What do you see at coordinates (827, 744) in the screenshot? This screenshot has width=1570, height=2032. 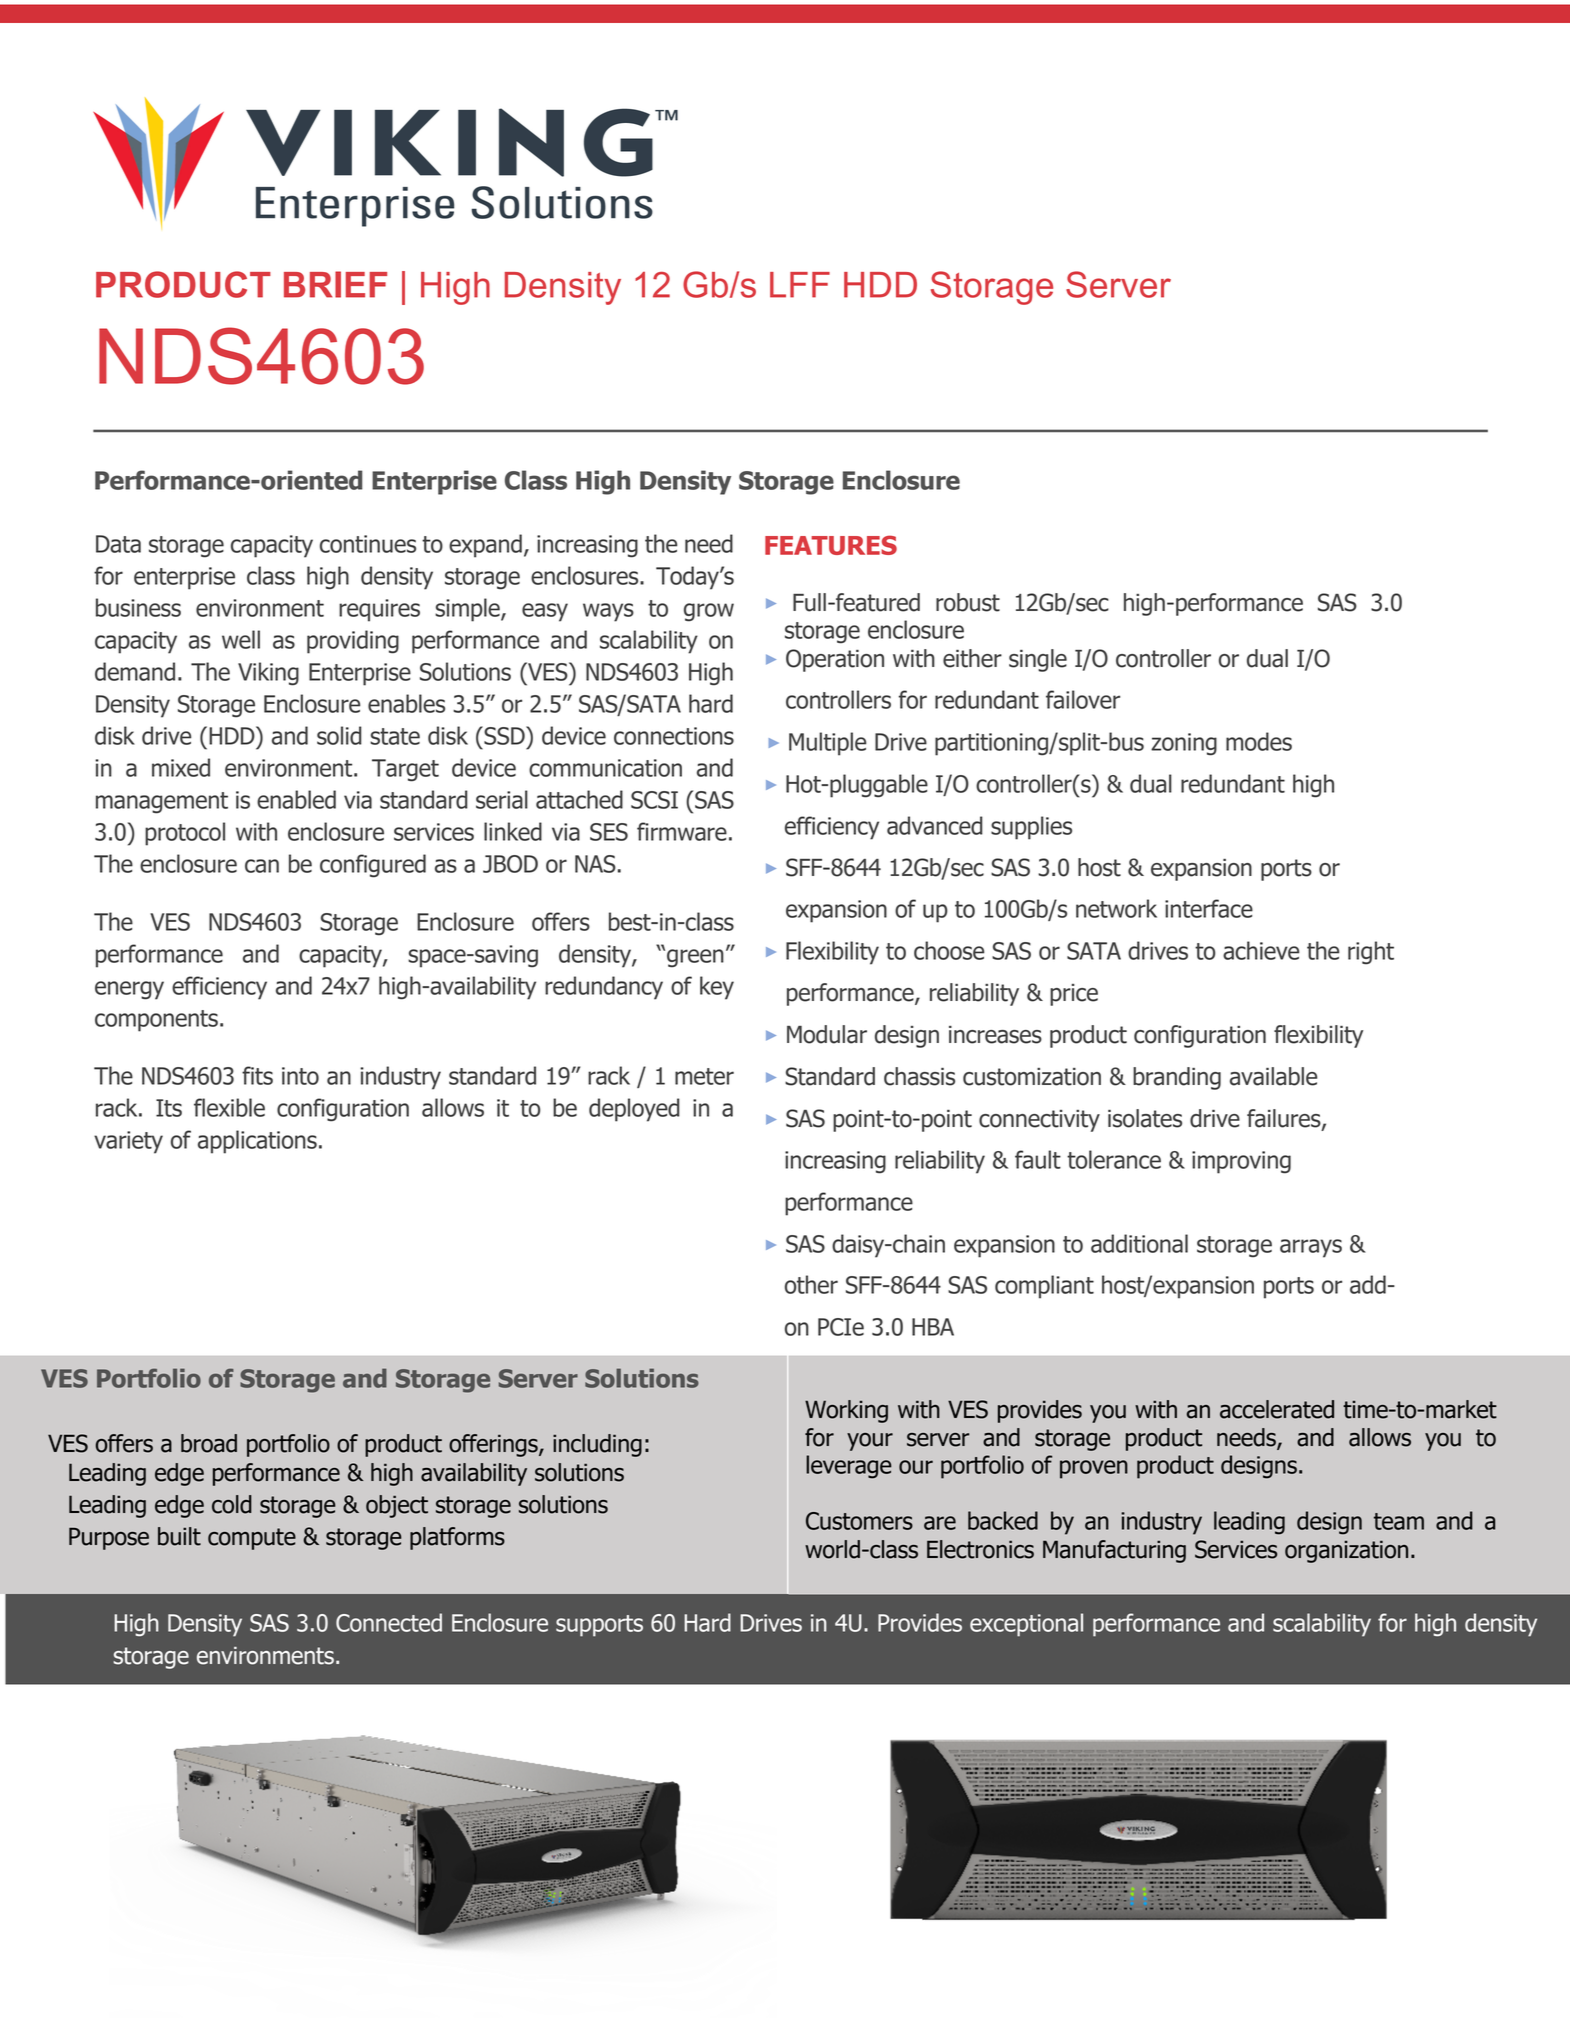 I see `Multiple` at bounding box center [827, 744].
